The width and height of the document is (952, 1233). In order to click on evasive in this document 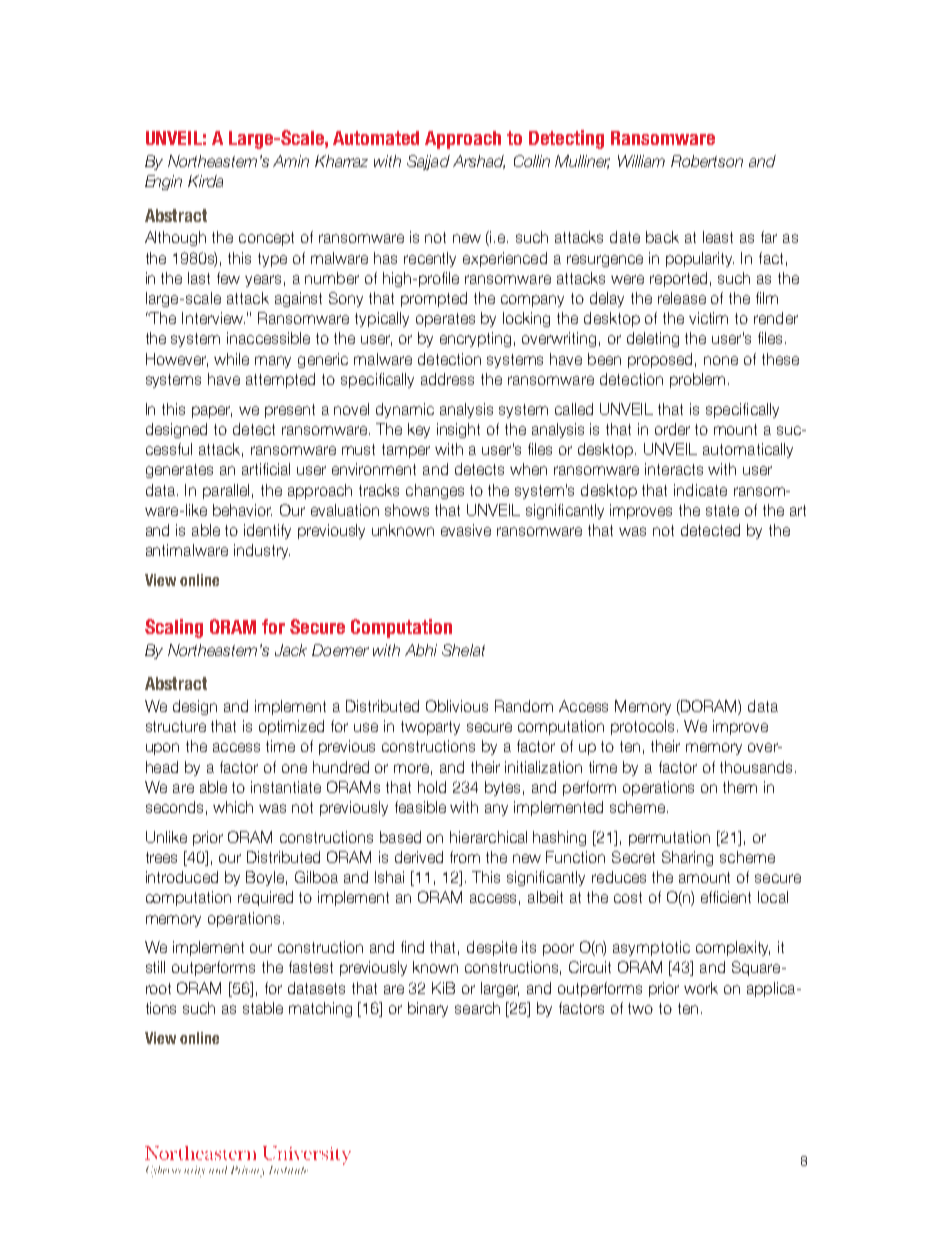, I will do `click(466, 530)`.
